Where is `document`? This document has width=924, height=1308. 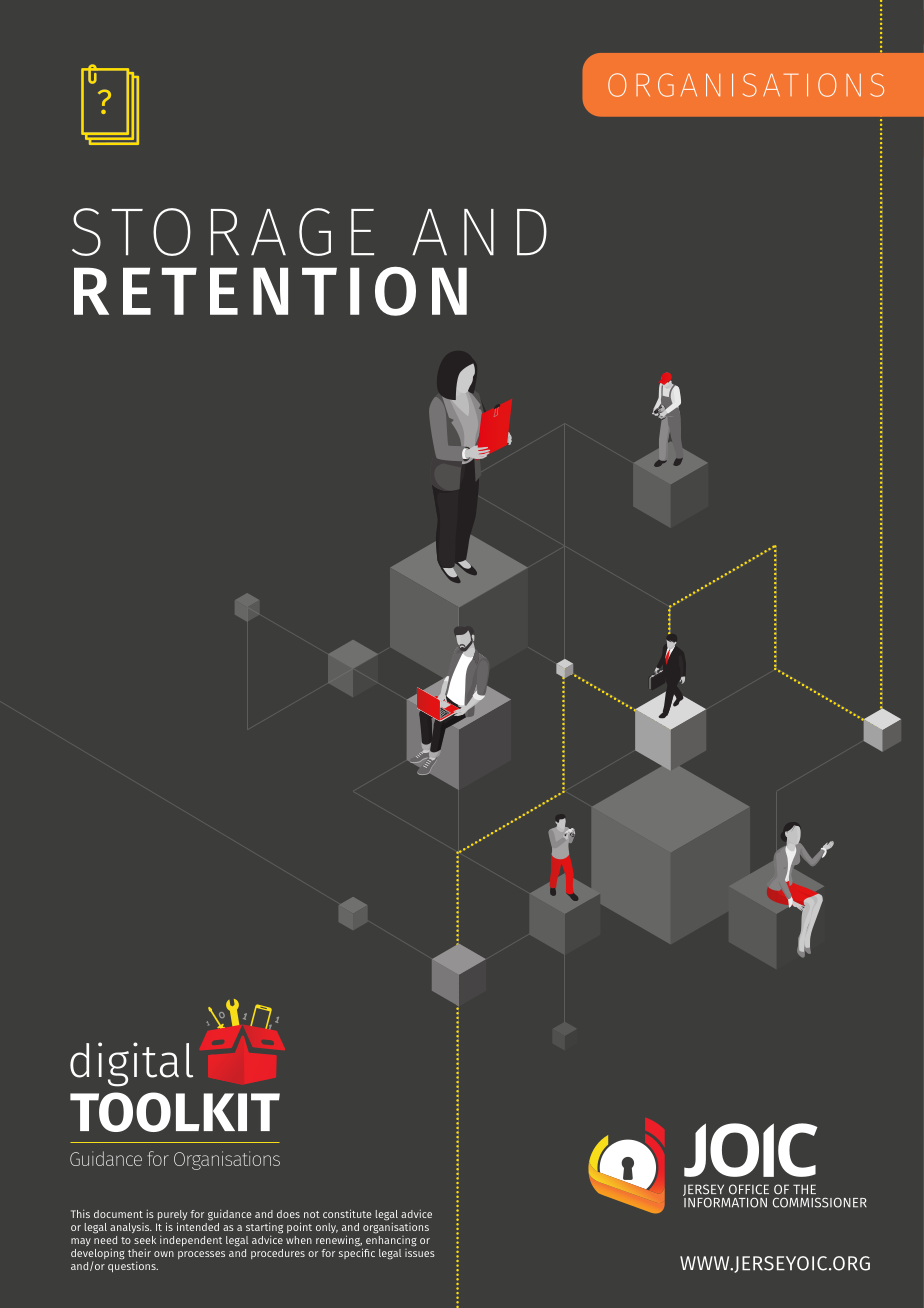 document is located at coordinates (118, 1214).
